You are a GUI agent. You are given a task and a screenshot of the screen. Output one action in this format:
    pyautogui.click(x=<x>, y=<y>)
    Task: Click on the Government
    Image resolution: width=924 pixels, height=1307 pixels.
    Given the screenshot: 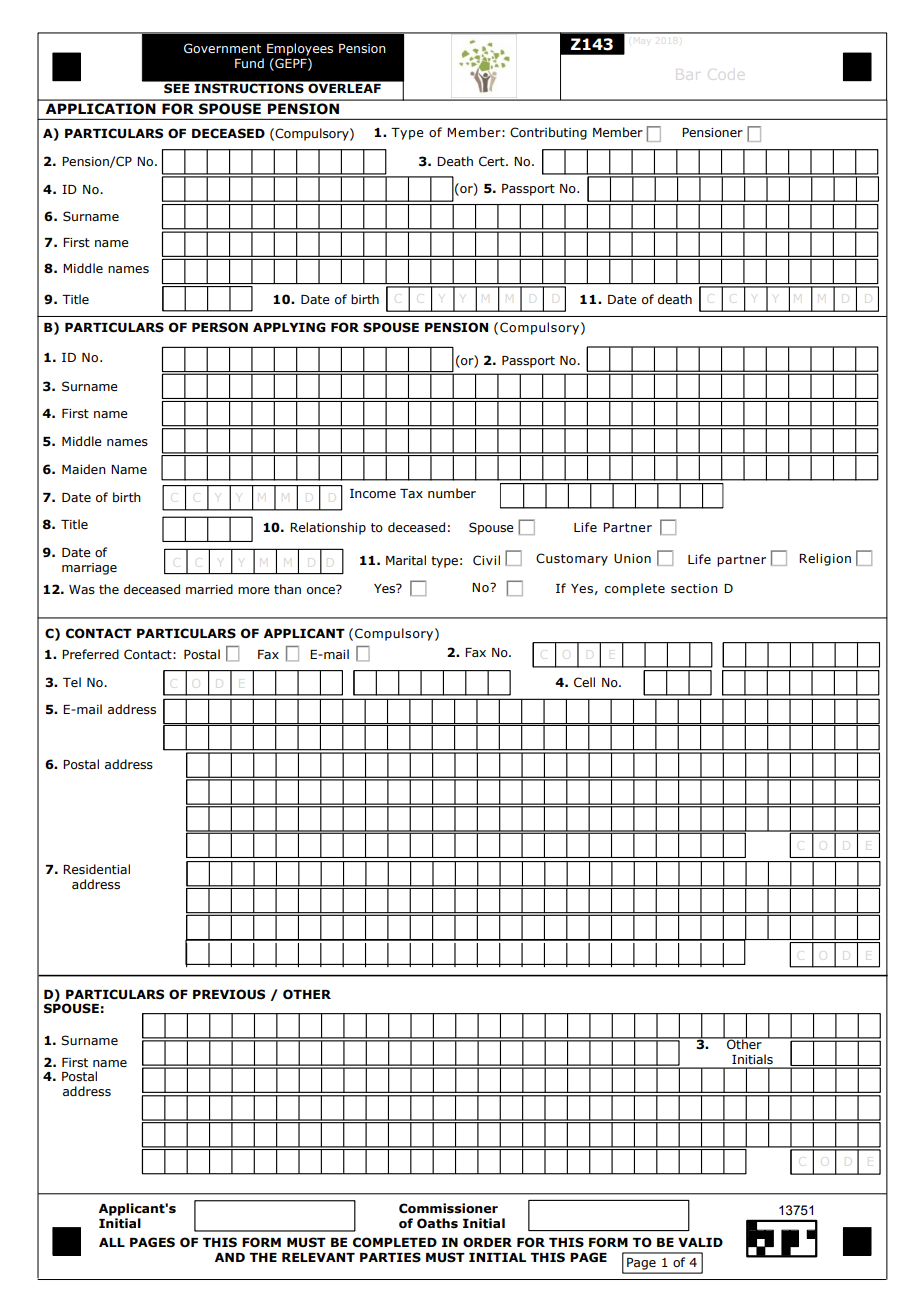 What is the action you would take?
    pyautogui.click(x=222, y=48)
